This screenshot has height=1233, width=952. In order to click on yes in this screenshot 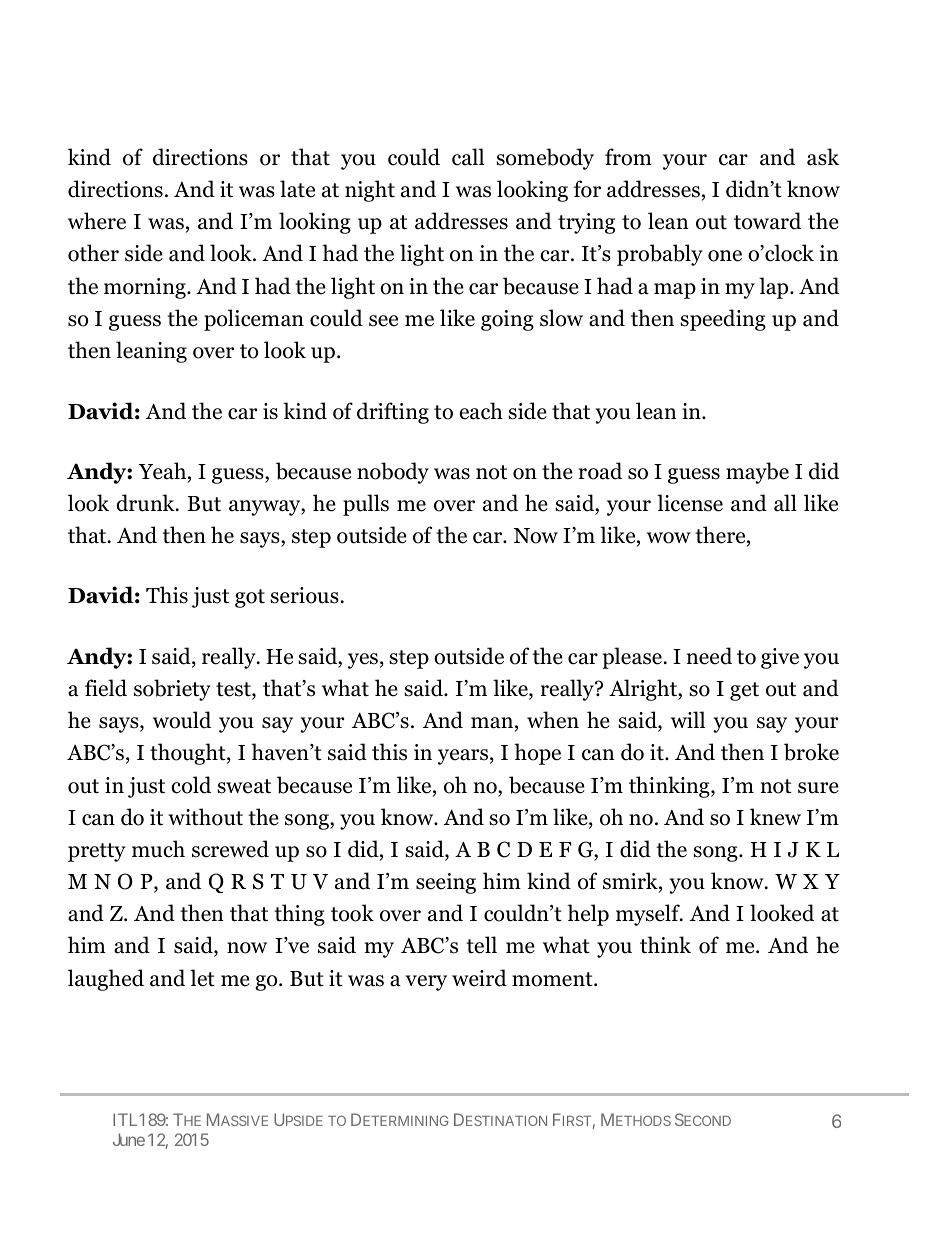, I will do `click(363, 661)`.
